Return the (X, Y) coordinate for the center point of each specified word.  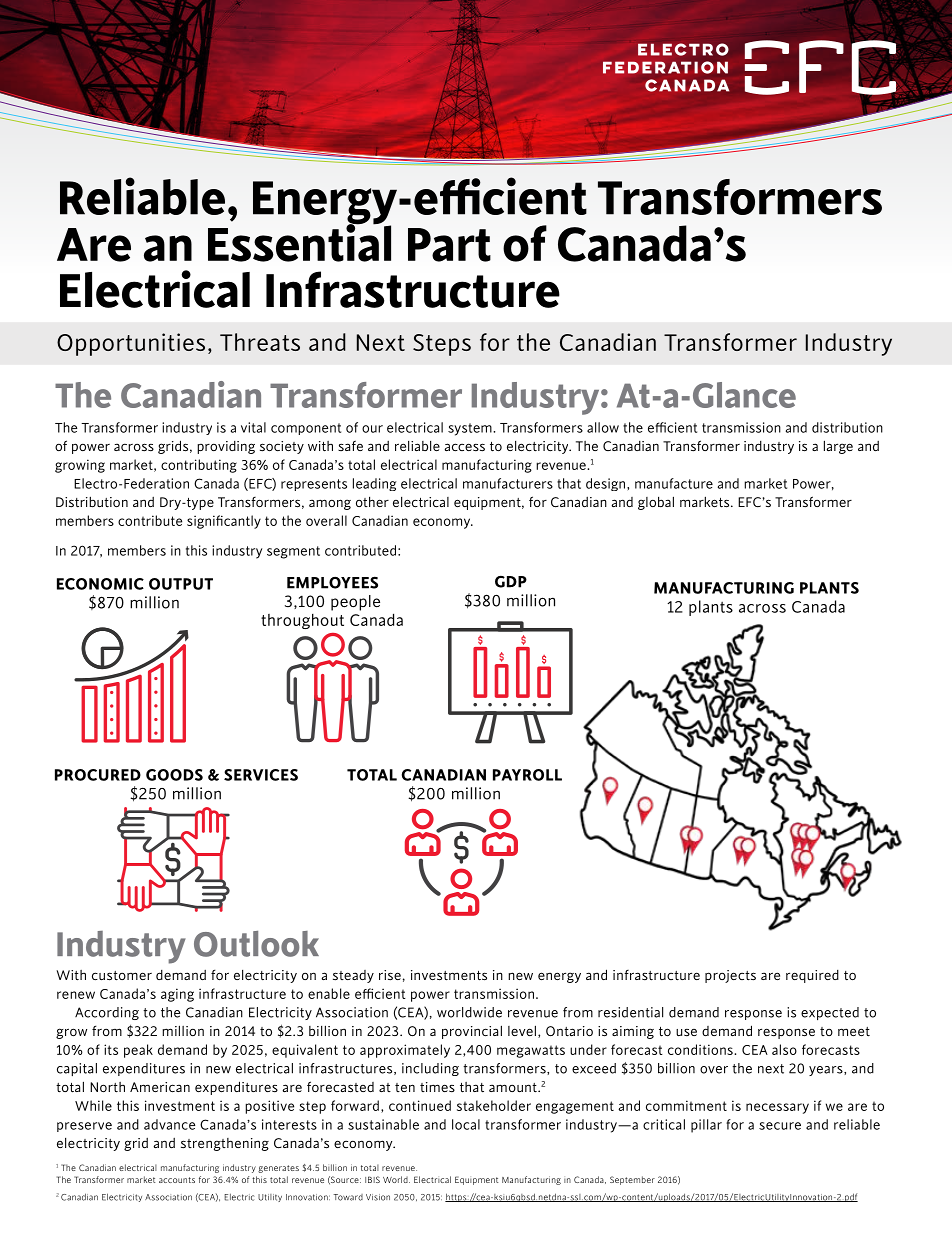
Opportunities (131, 344)
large (838, 447)
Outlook (256, 944)
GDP (511, 582)
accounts (177, 1180)
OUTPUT (181, 584)
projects (730, 976)
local (466, 1124)
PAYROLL (527, 775)
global (656, 503)
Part (449, 245)
